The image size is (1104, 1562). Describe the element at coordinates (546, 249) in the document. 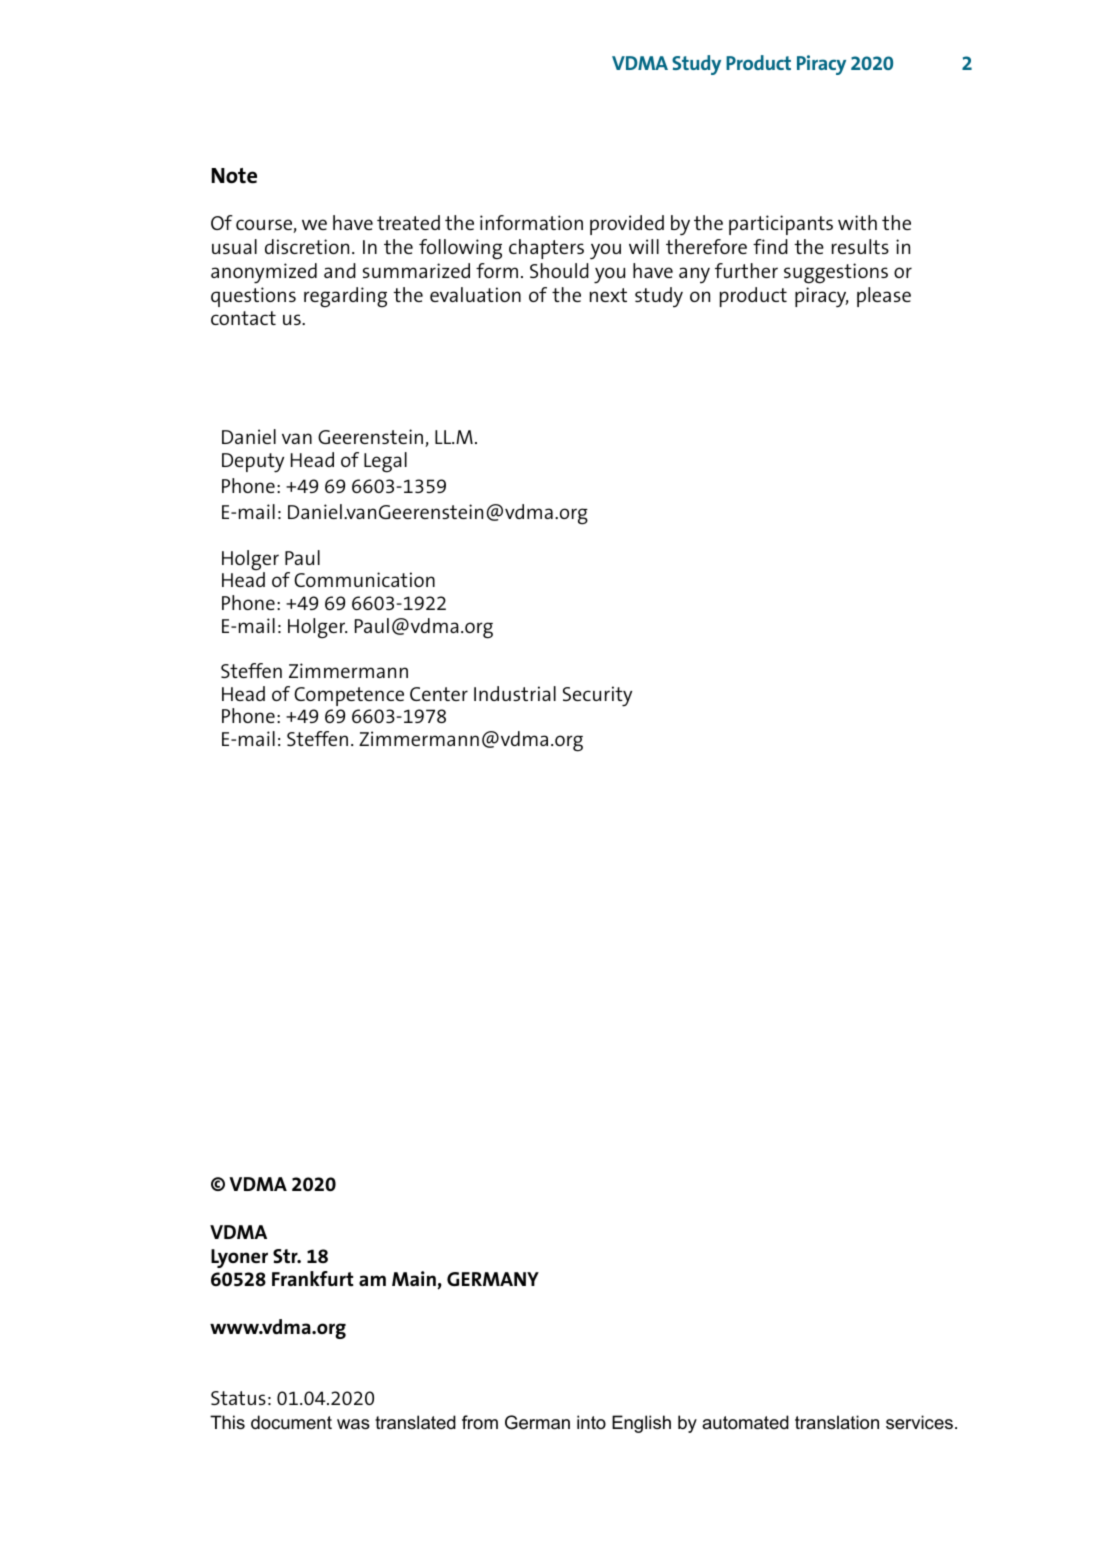

I see `chapters` at that location.
